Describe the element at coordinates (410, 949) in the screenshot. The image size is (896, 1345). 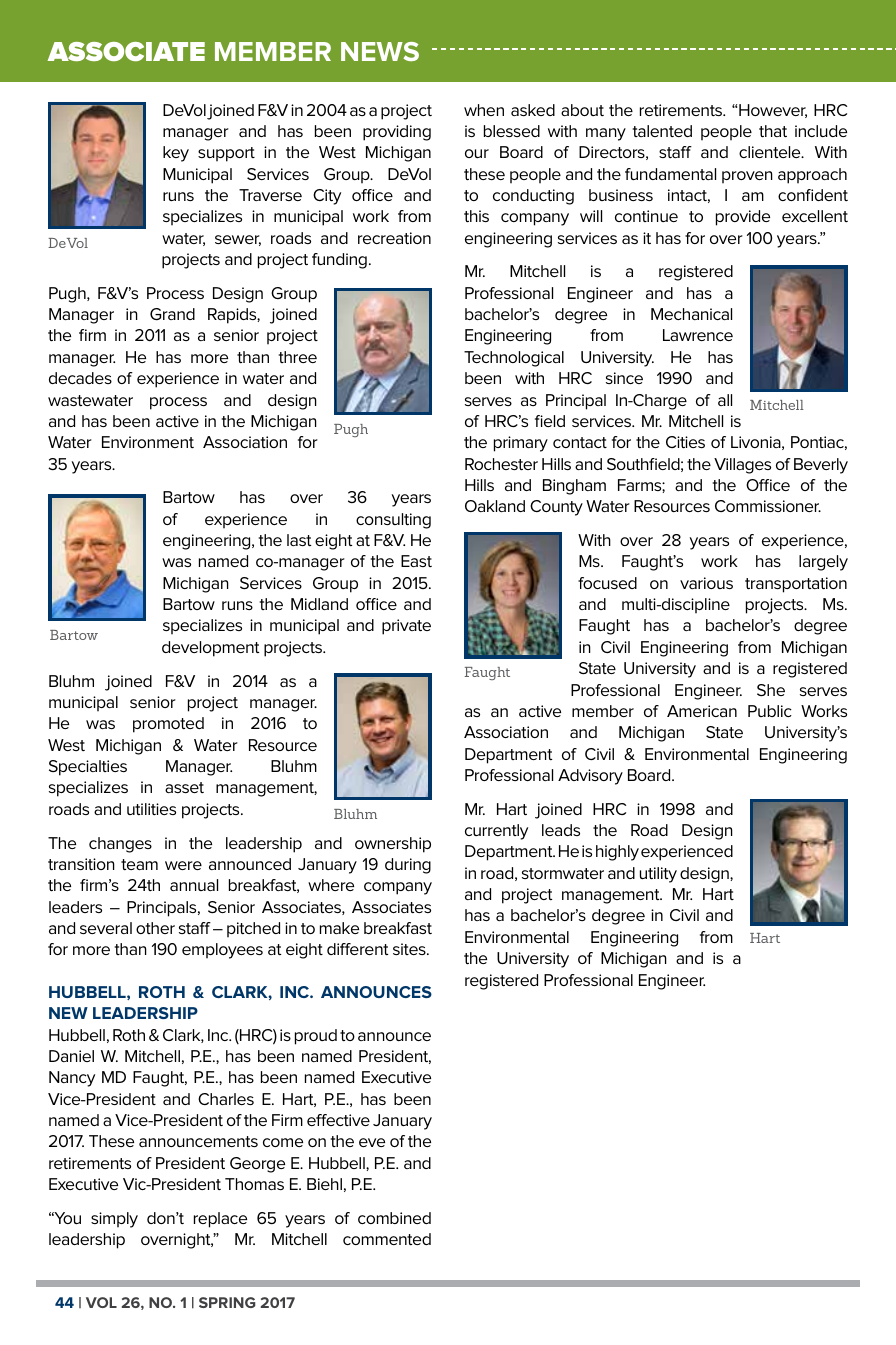
I see `sites` at that location.
